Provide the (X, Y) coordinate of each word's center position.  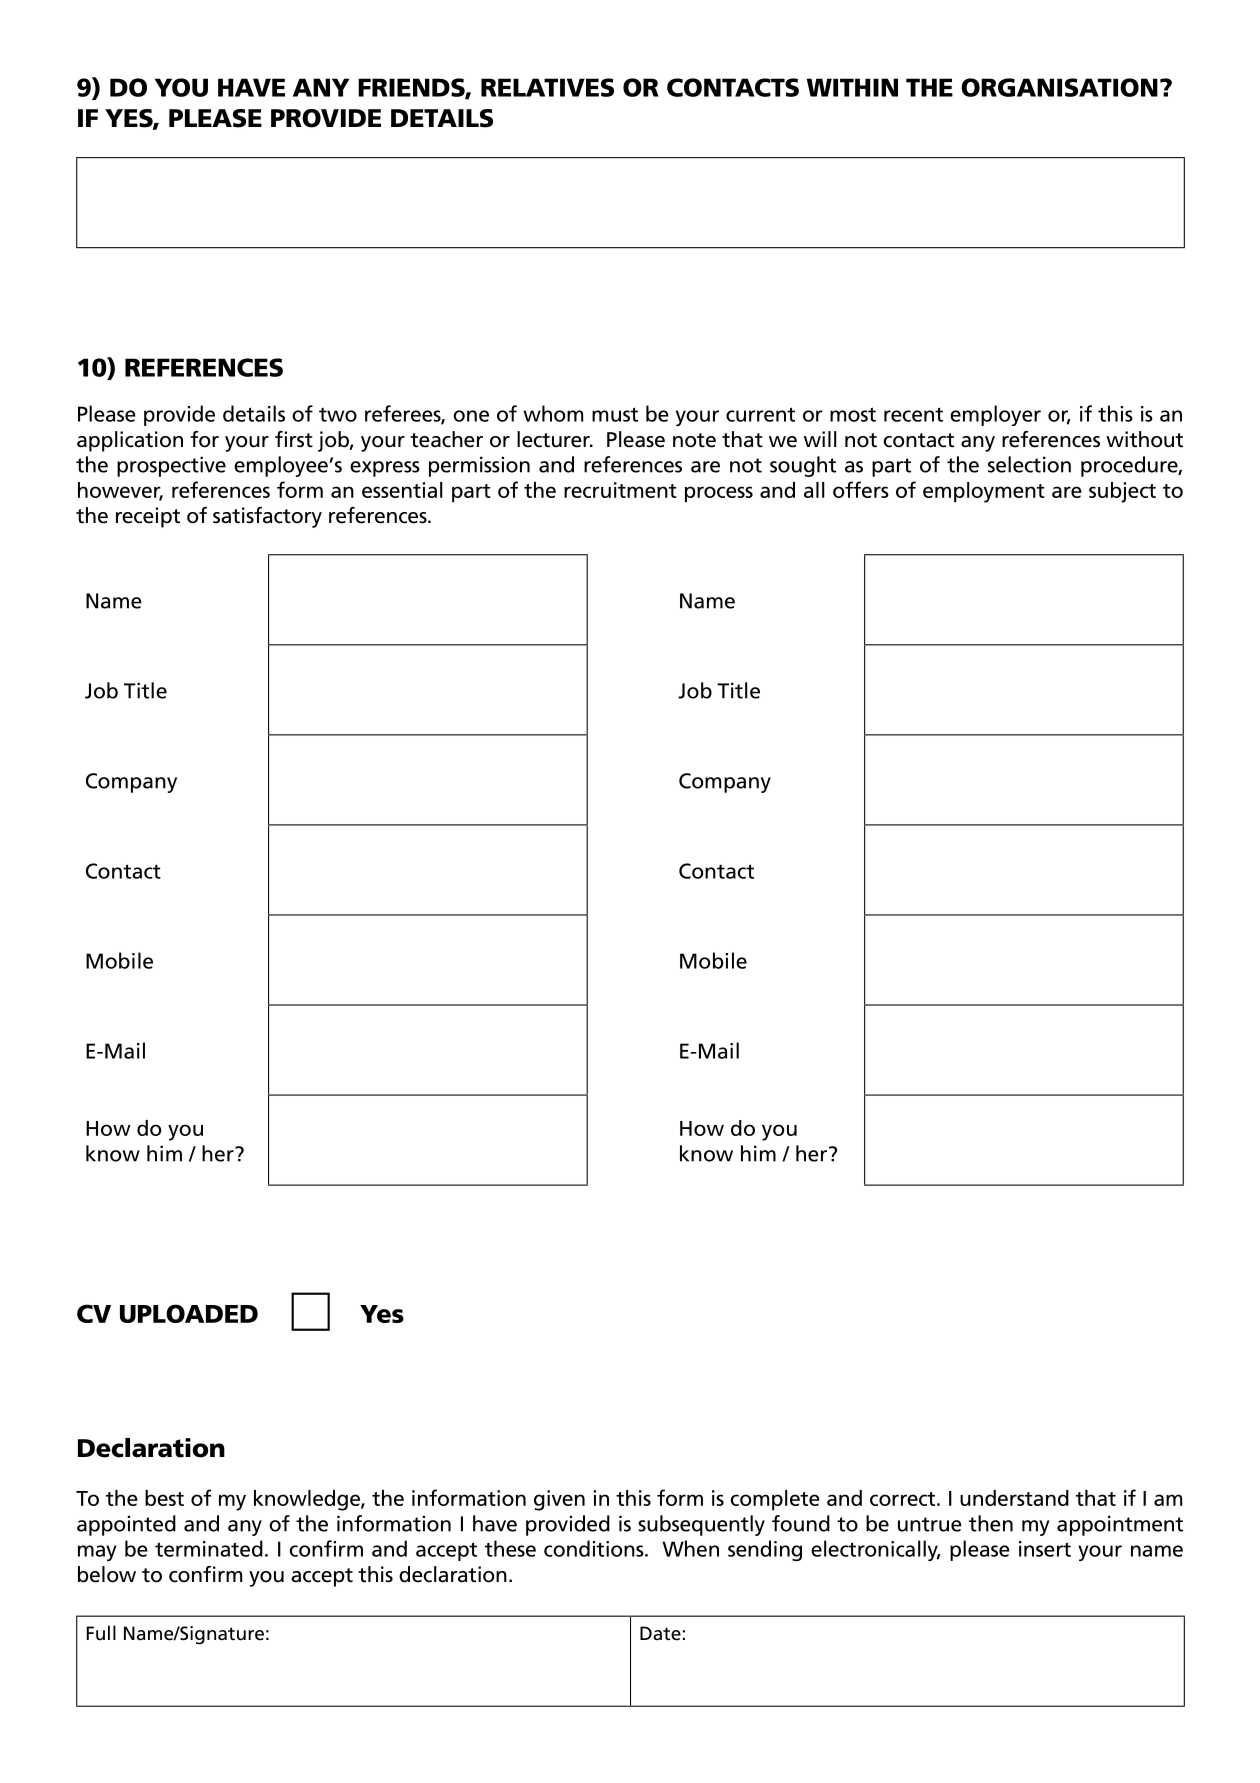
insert (1045, 1549)
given (559, 1500)
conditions (595, 1548)
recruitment (620, 490)
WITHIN (852, 87)
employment (984, 492)
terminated (209, 1548)
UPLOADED (189, 1313)
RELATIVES (547, 87)
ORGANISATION (1059, 87)
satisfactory (267, 517)
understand (1014, 1498)
